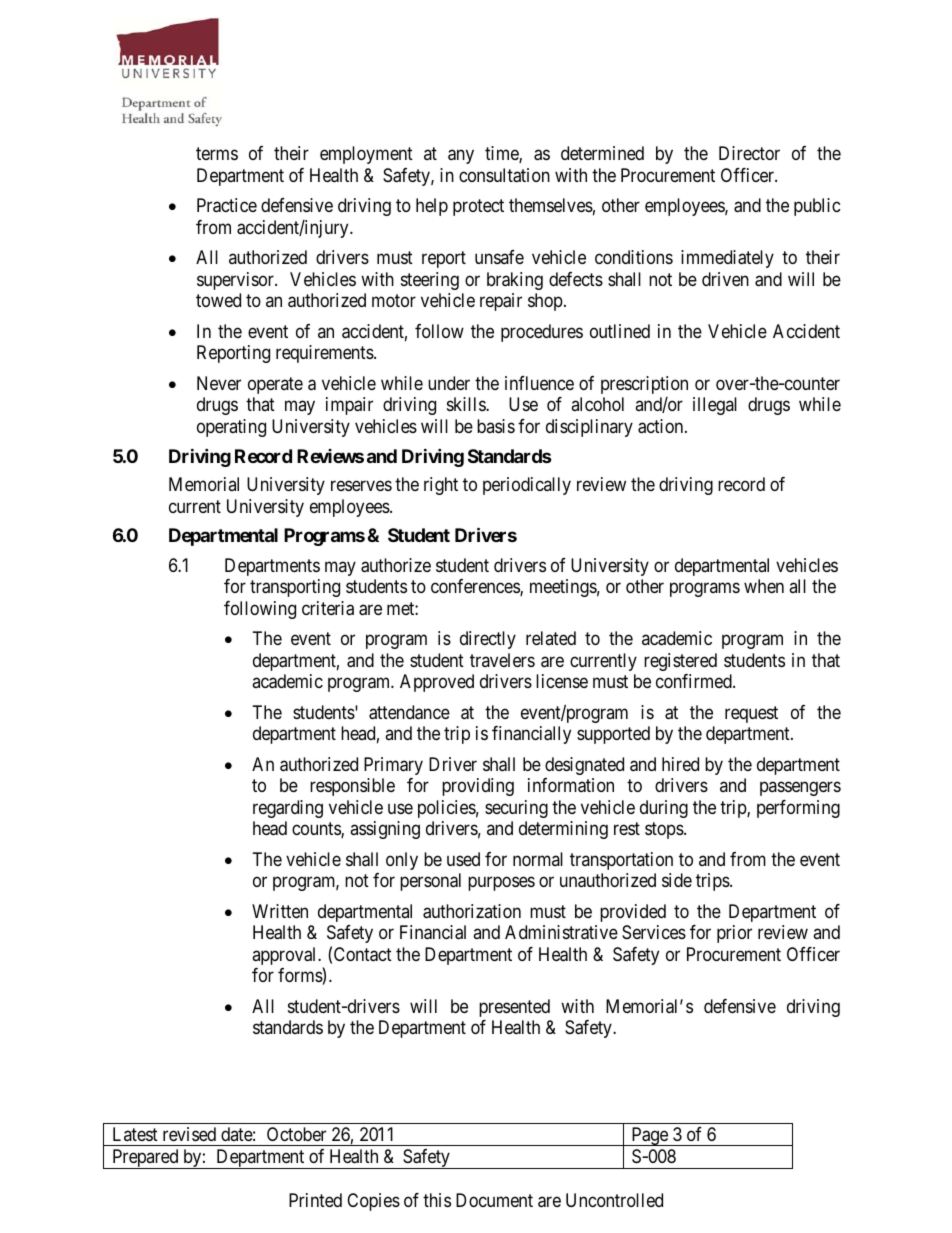  What do you see at coordinates (764, 586) in the screenshot?
I see `when` at bounding box center [764, 586].
